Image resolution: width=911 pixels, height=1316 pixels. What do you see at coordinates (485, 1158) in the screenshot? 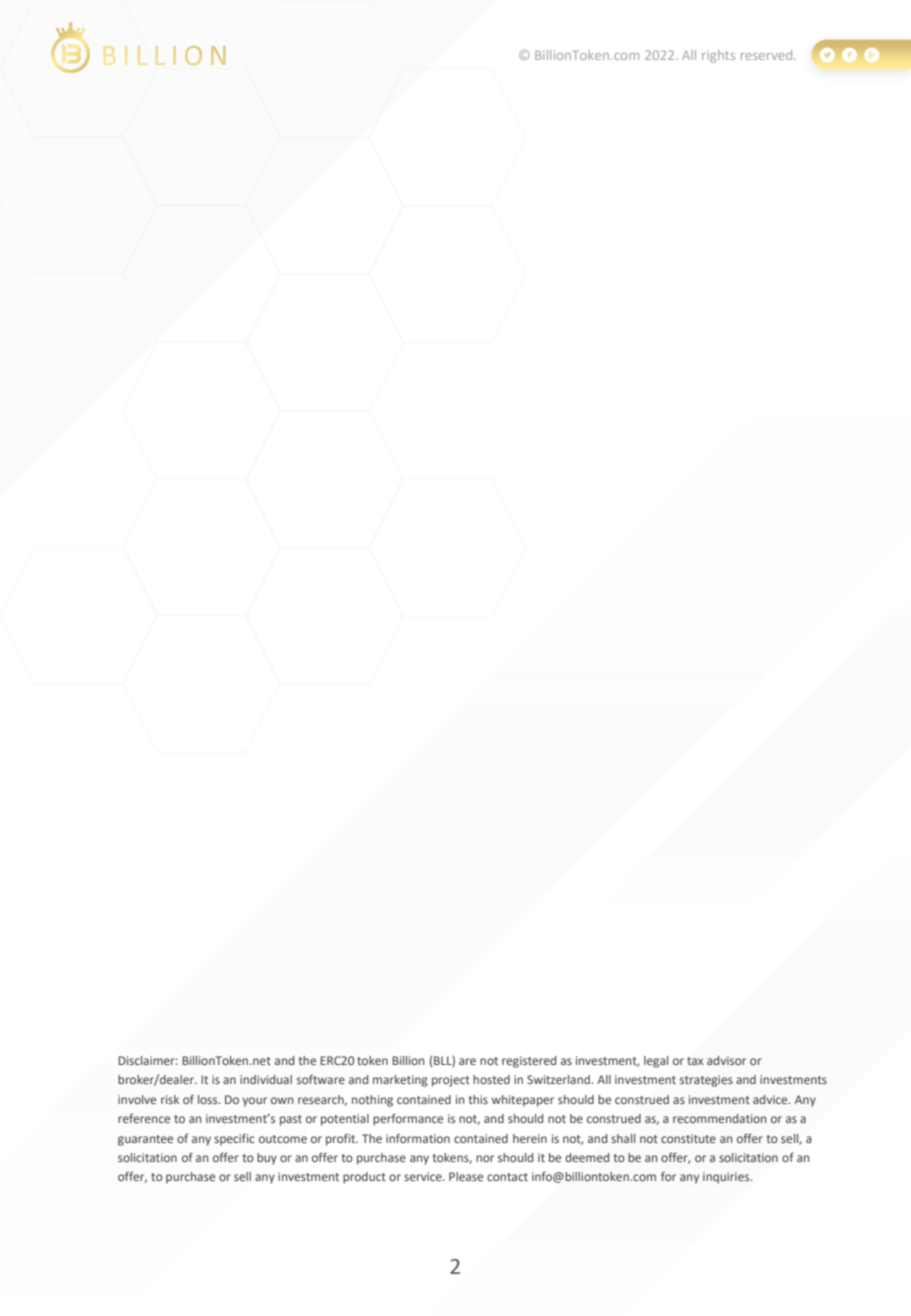
I see `nor` at bounding box center [485, 1158].
